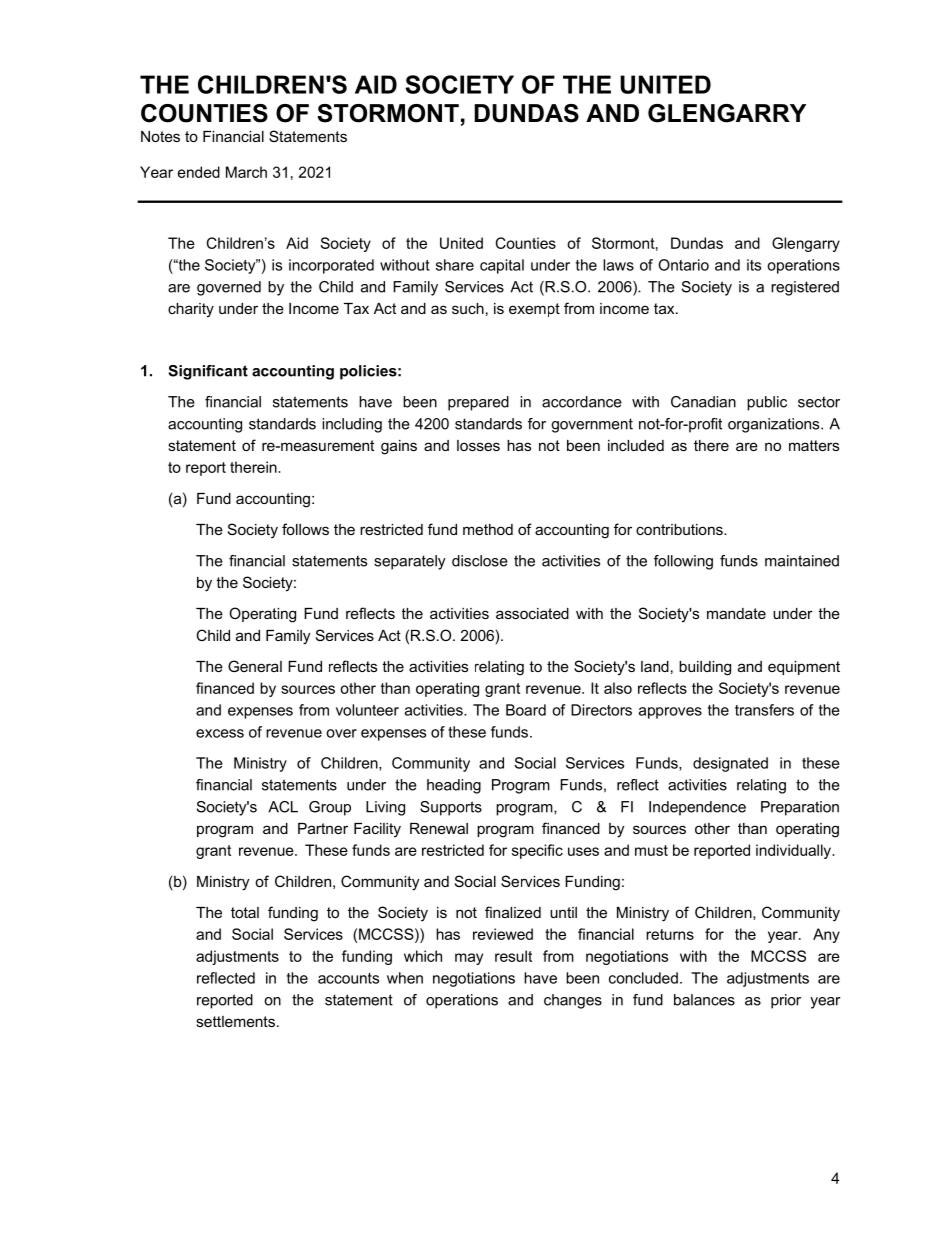 The height and width of the image is (1233, 952). I want to click on March, so click(246, 172).
